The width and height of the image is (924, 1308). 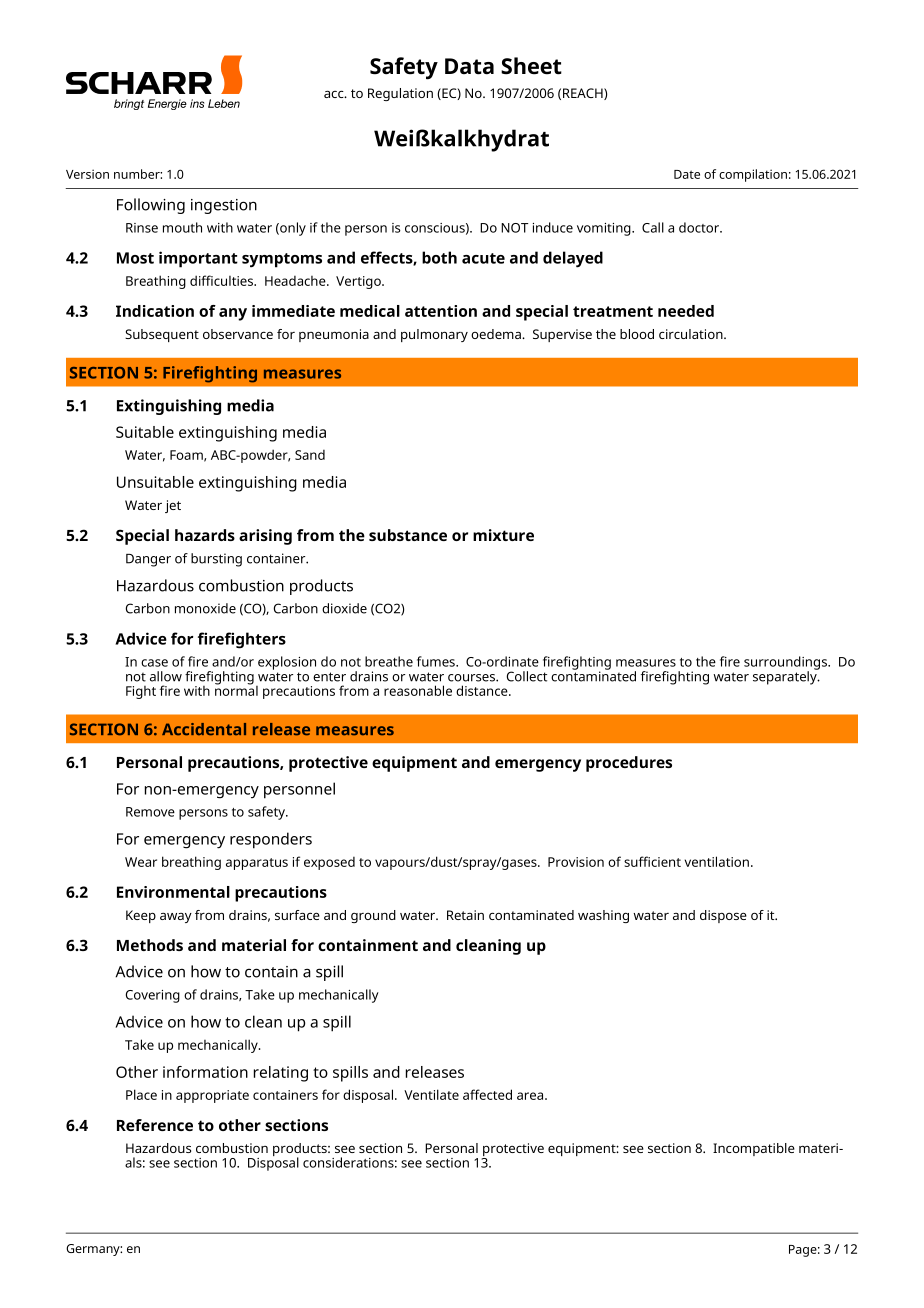 I want to click on Regulation, so click(x=400, y=94).
